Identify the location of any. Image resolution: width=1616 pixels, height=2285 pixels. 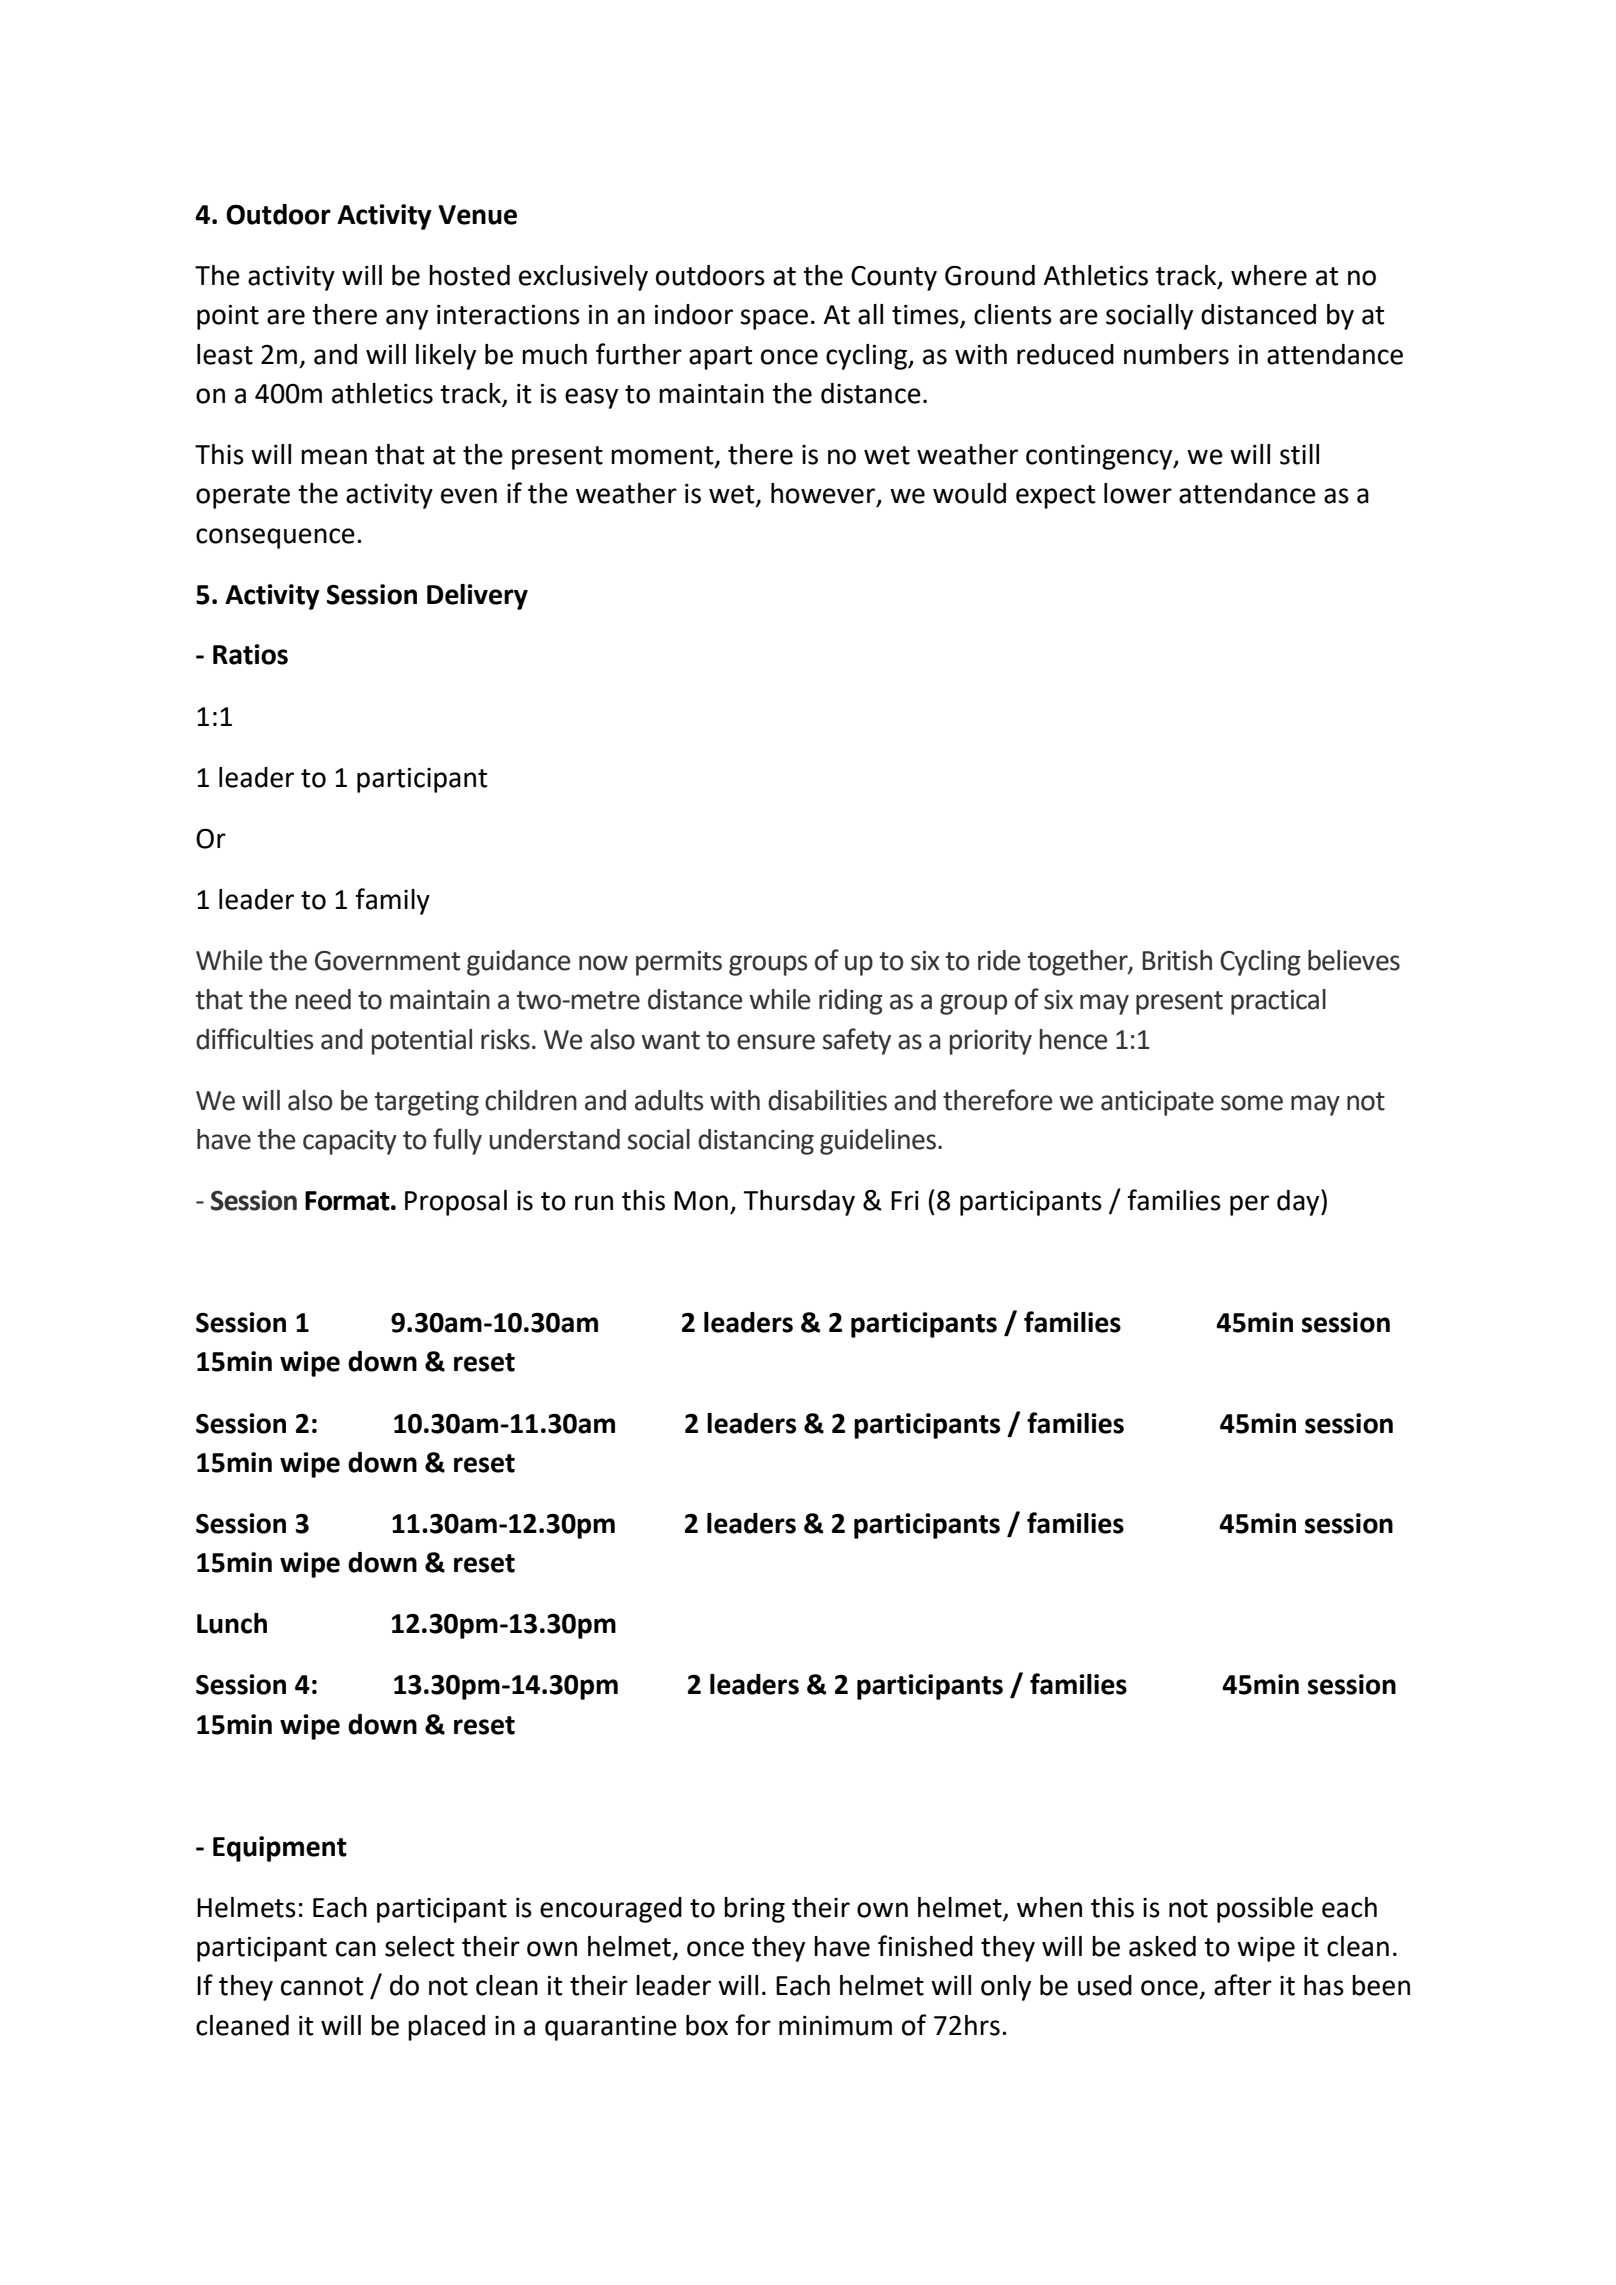
(407, 319).
